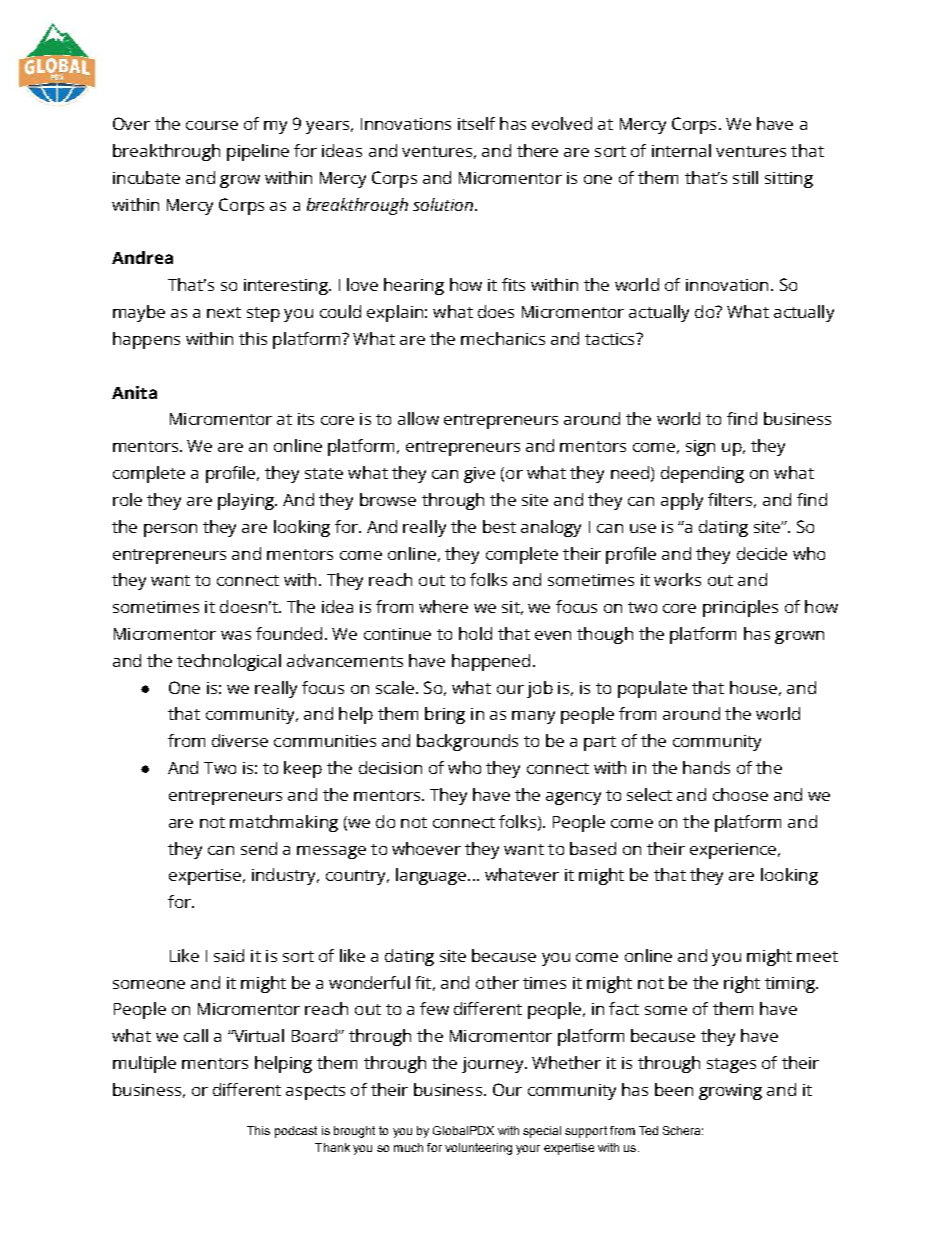  Describe the element at coordinates (134, 392) in the image. I see `Anita` at that location.
